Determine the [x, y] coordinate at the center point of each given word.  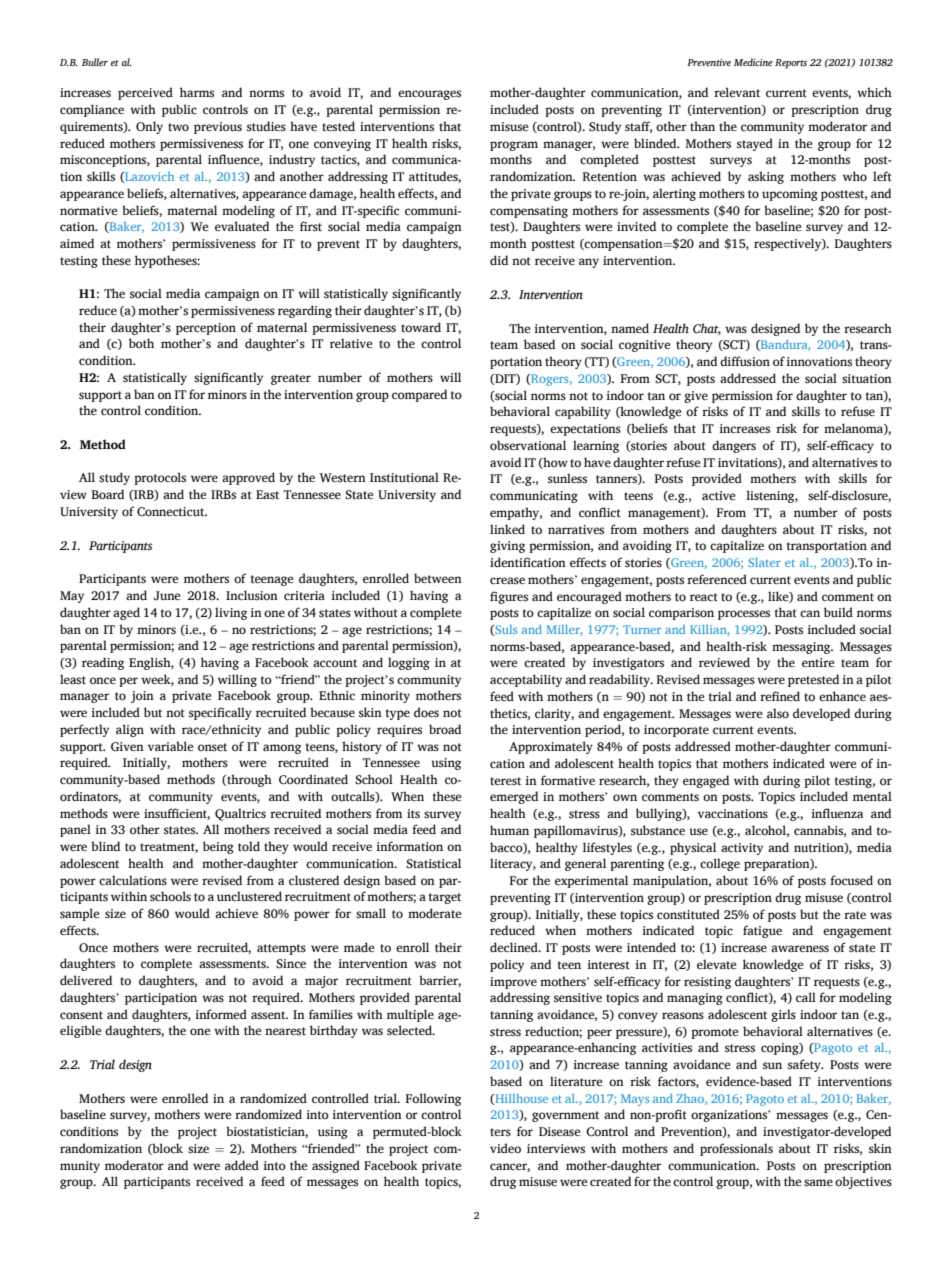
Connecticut [172, 512]
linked [507, 529]
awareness [800, 948]
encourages [429, 95]
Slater [764, 562]
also [778, 713]
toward [421, 327]
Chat [707, 329]
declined [515, 947]
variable [170, 746]
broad [445, 729]
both [141, 343]
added [242, 1165]
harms [197, 92]
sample [79, 914]
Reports [791, 64]
